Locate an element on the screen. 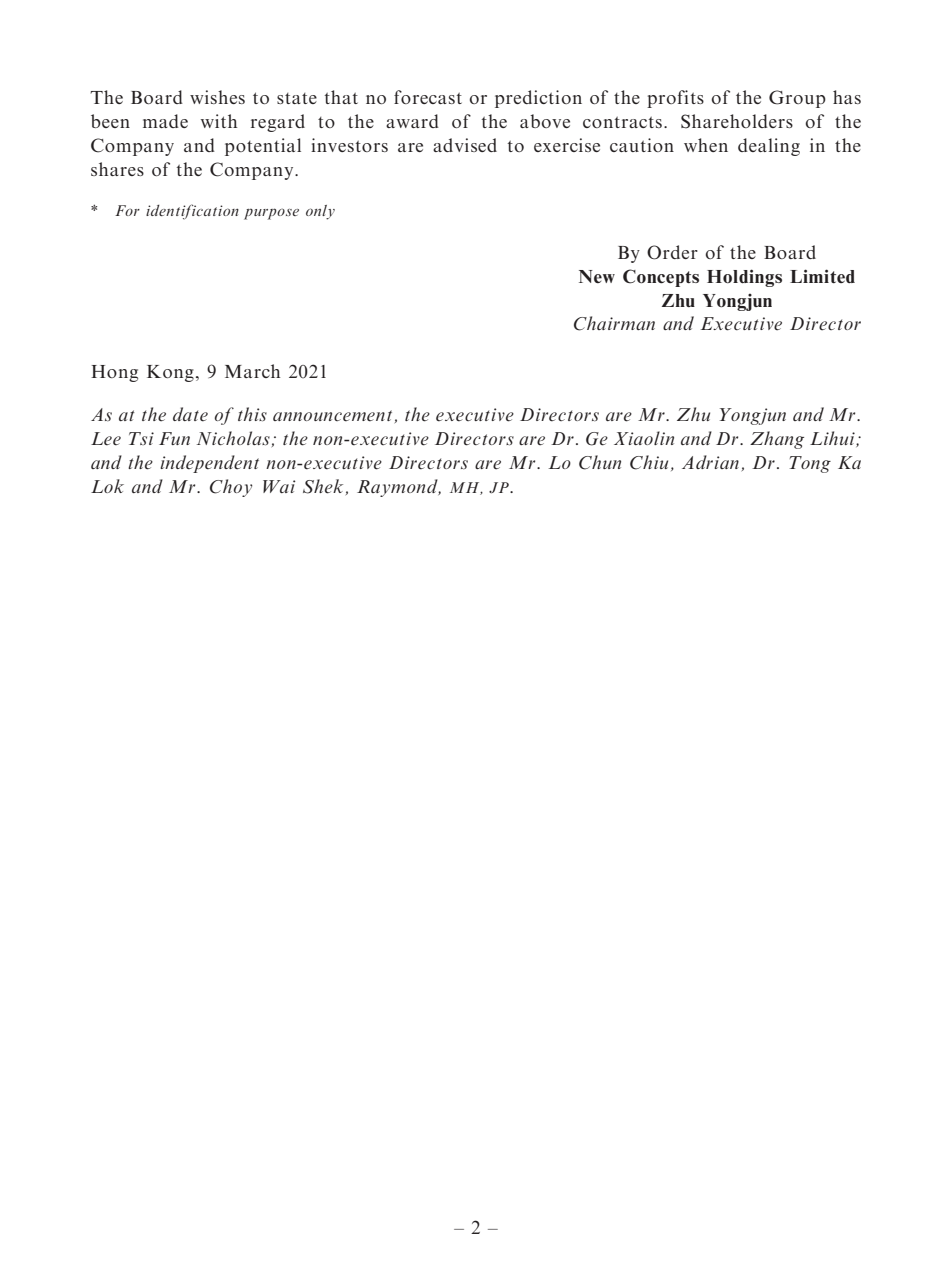 The image size is (952, 1270). Holdings is located at coordinates (744, 278).
